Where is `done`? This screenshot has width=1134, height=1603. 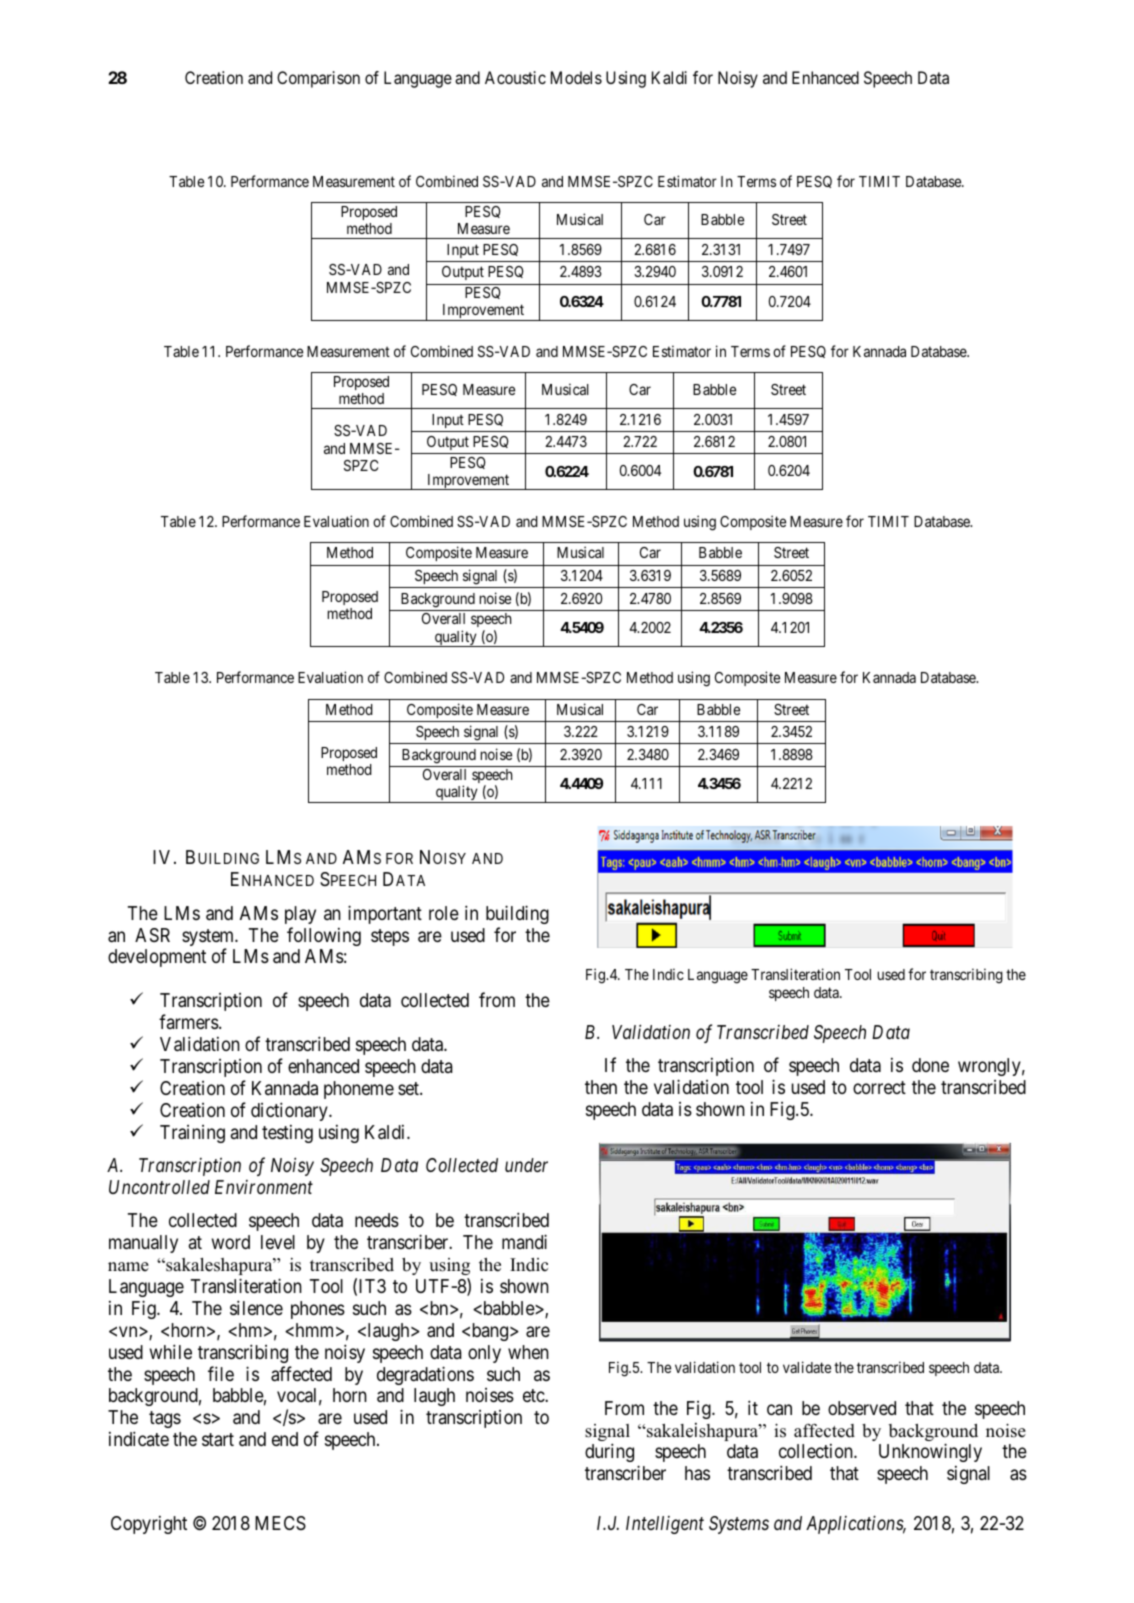
done is located at coordinates (930, 1065).
